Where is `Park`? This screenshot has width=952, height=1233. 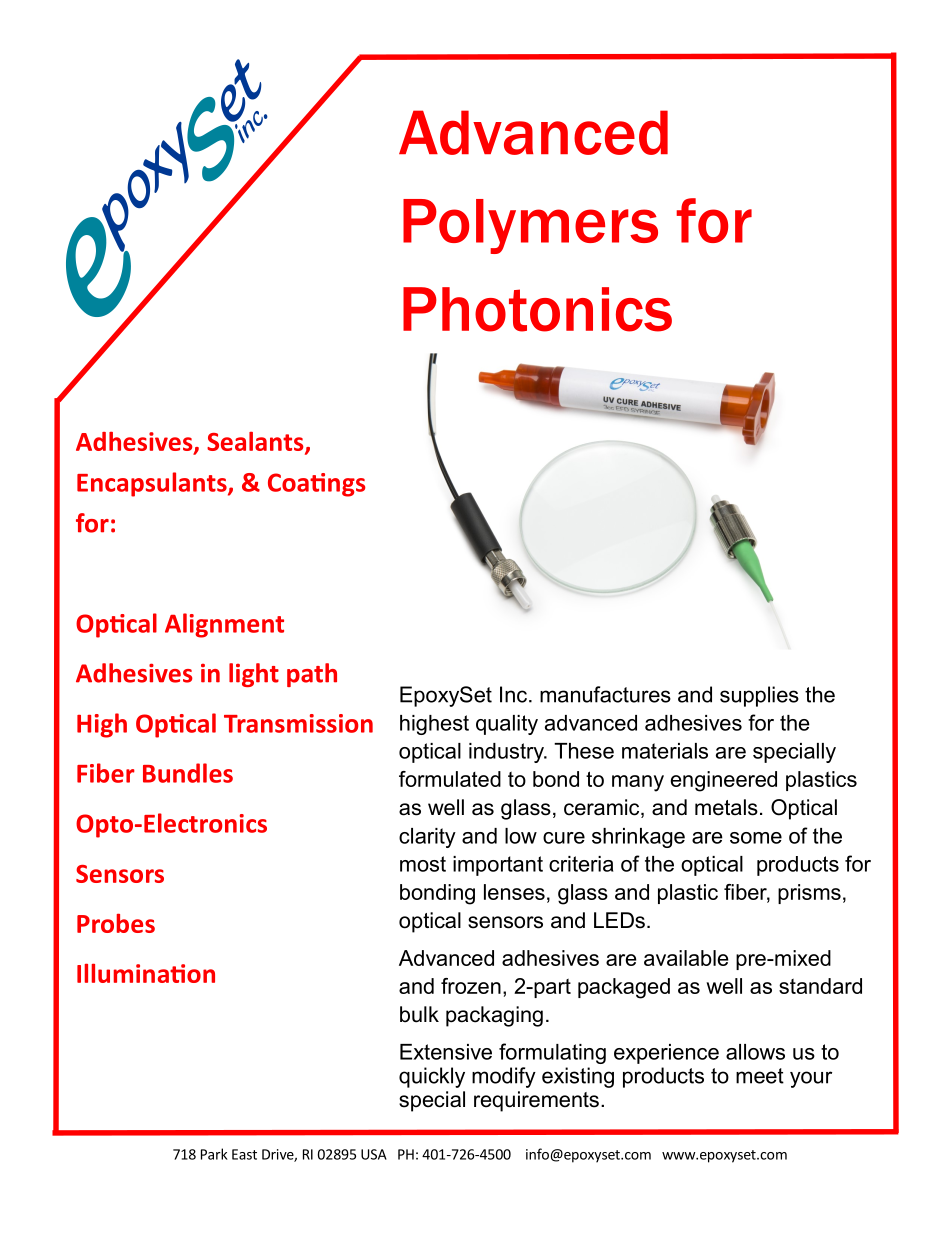 Park is located at coordinates (214, 1154).
